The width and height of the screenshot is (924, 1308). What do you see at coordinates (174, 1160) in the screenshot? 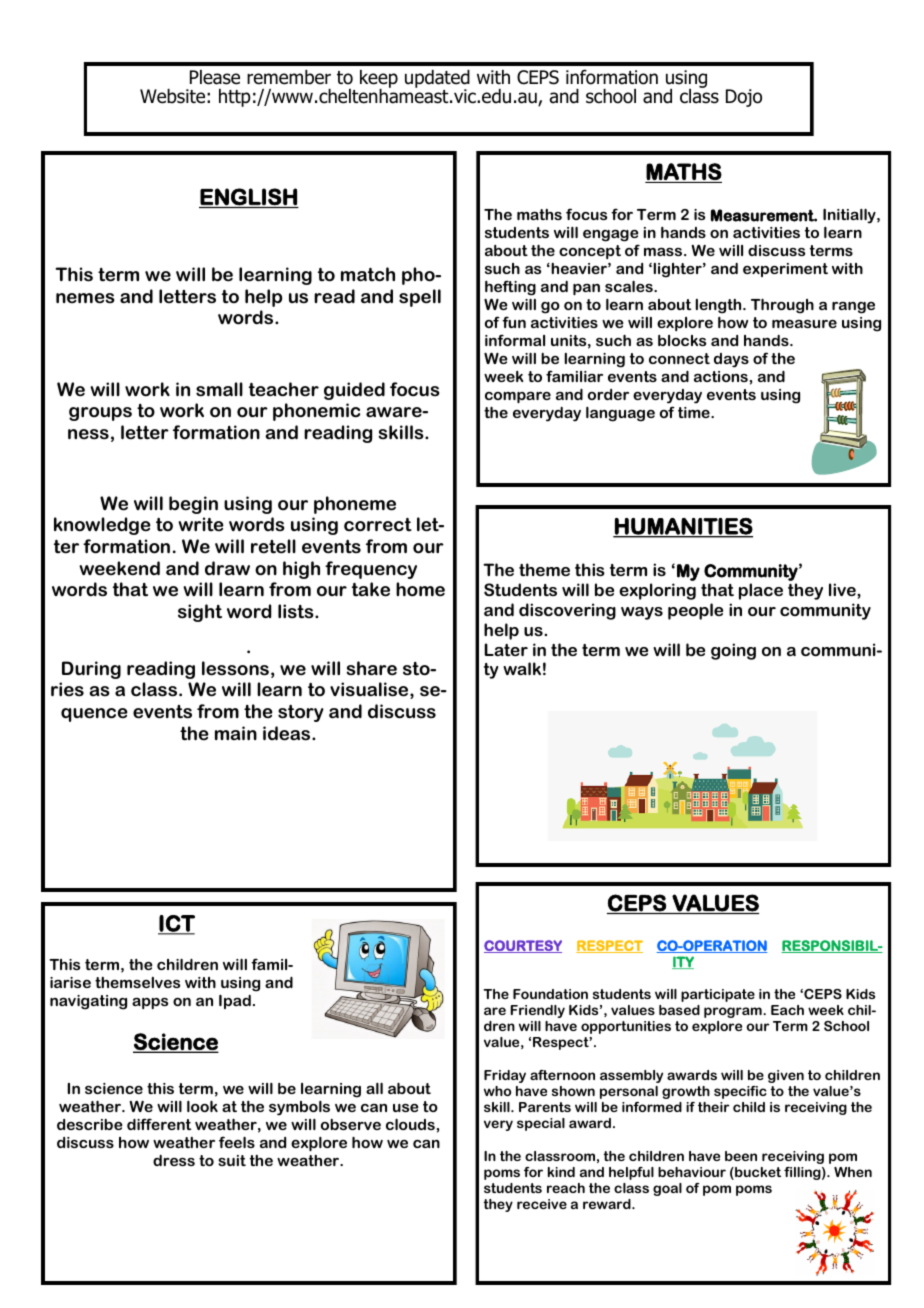
I see `dress` at bounding box center [174, 1160].
